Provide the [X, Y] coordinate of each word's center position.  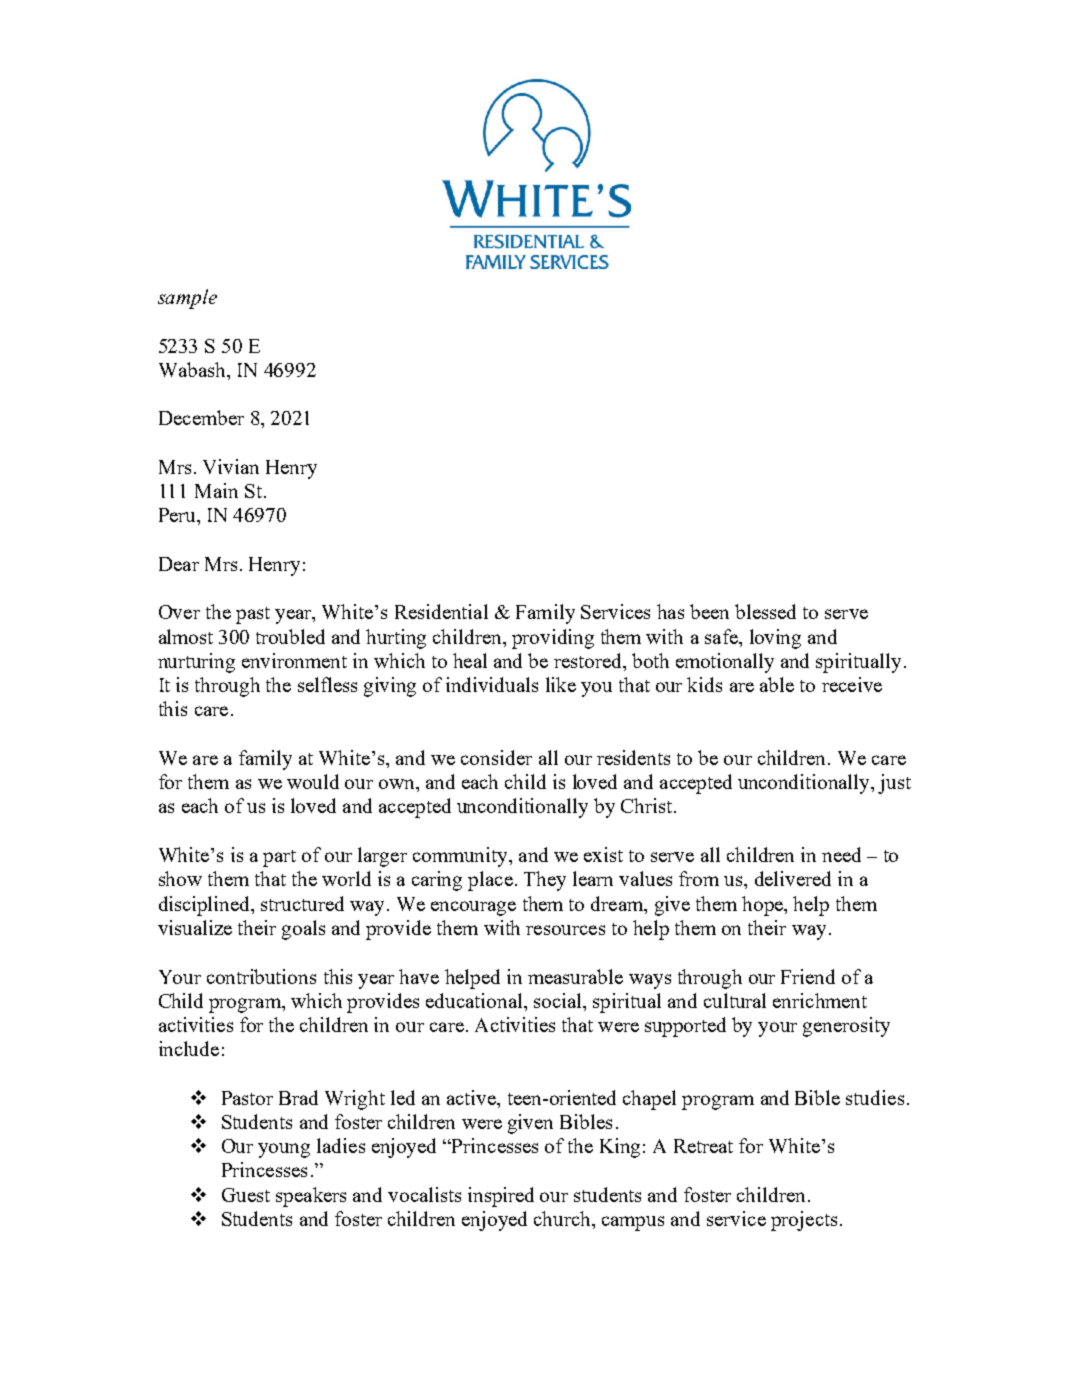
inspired [501, 1197]
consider [496, 757]
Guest [246, 1195]
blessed [765, 611]
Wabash [193, 369]
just [894, 784]
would [313, 781]
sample [187, 299]
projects [804, 1221]
